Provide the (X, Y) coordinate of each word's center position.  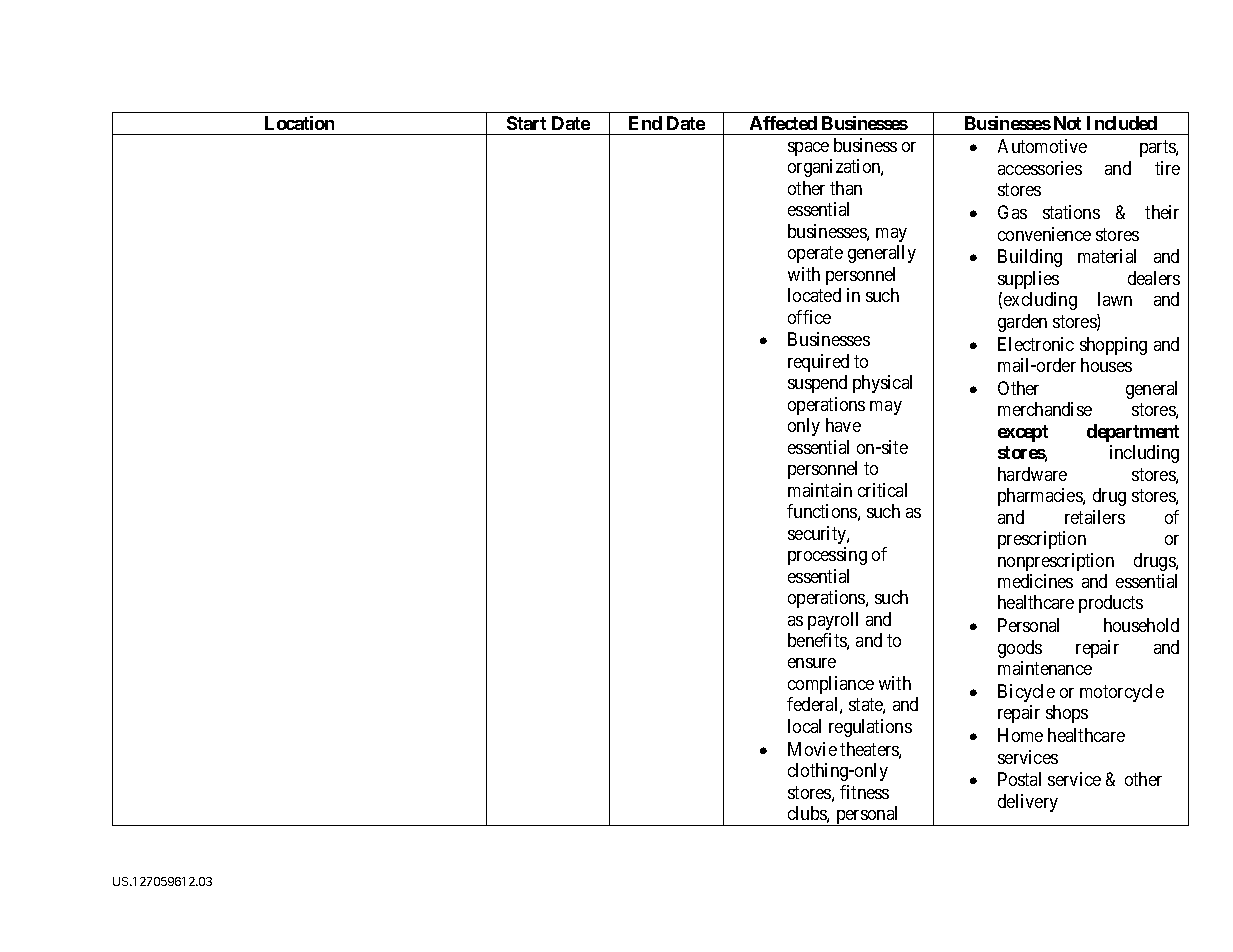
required (818, 363)
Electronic (1036, 344)
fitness (864, 792)
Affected (783, 123)
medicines (1035, 581)
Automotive (1042, 146)
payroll (833, 621)
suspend (817, 384)
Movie (812, 749)
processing (827, 556)
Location (299, 123)
